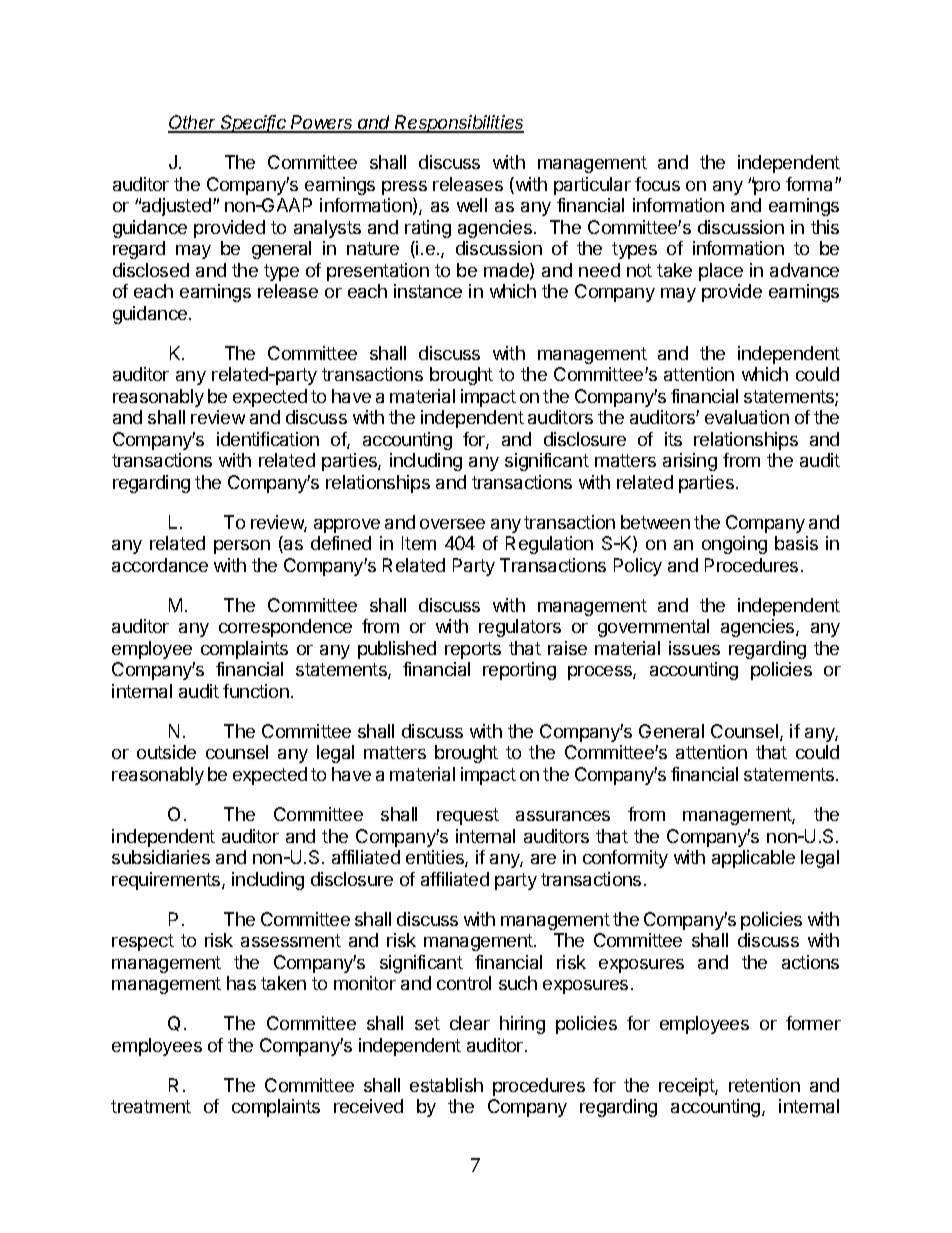  Describe the element at coordinates (657, 184) in the screenshot. I see `focus` at that location.
